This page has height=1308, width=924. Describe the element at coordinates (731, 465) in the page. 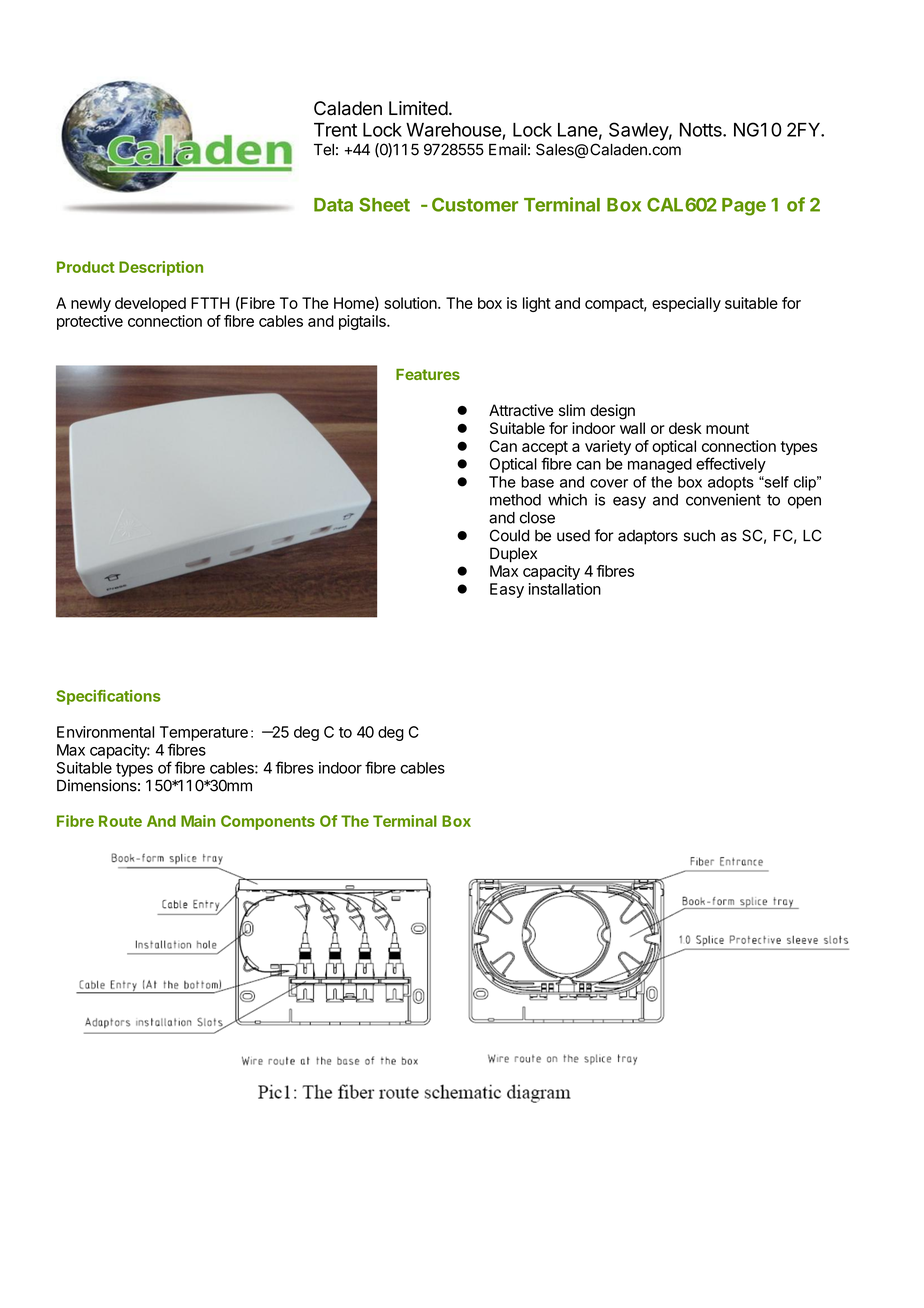

I see `effectively` at that location.
